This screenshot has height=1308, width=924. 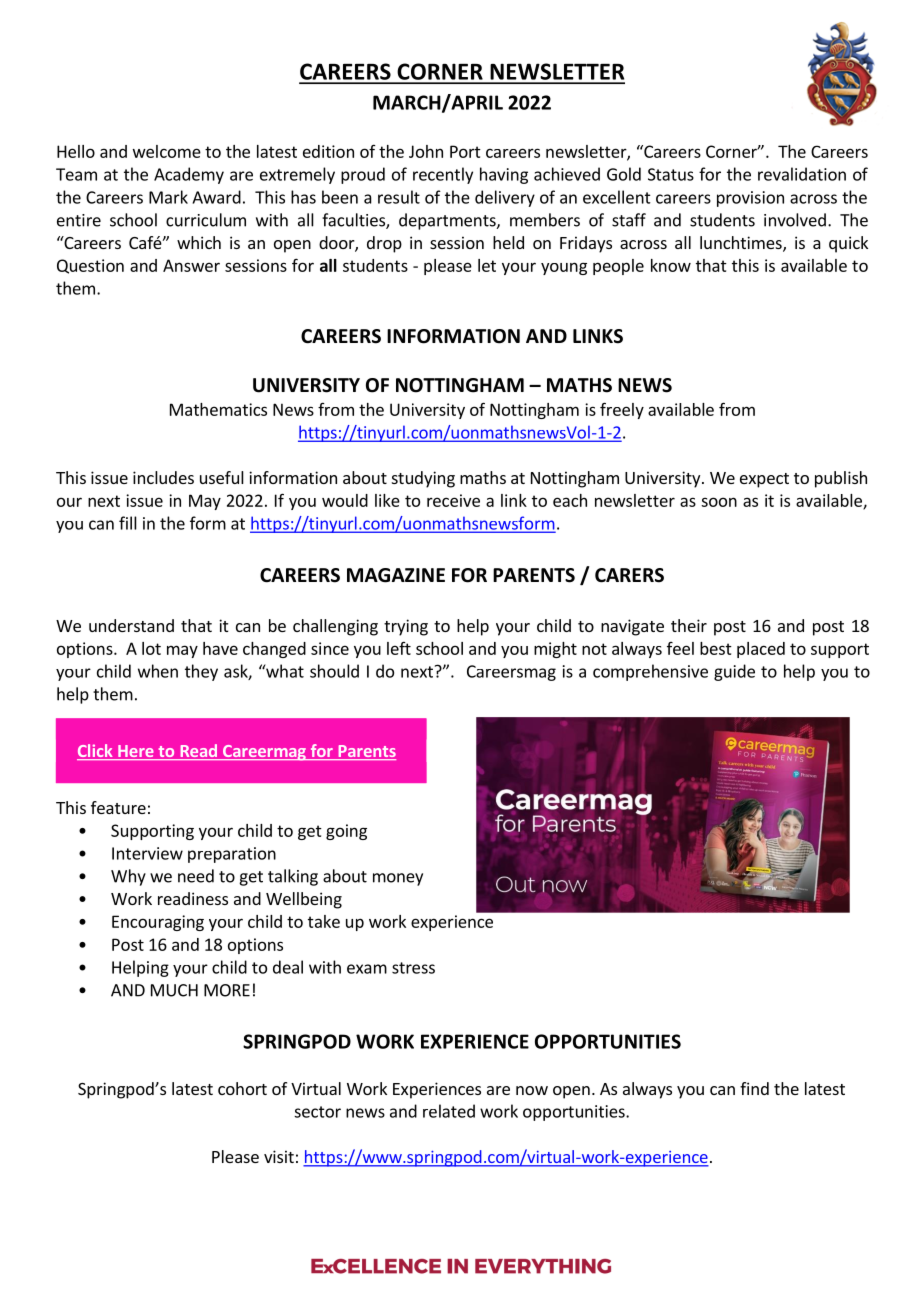 What do you see at coordinates (189, 175) in the screenshot?
I see `Academy` at bounding box center [189, 175].
